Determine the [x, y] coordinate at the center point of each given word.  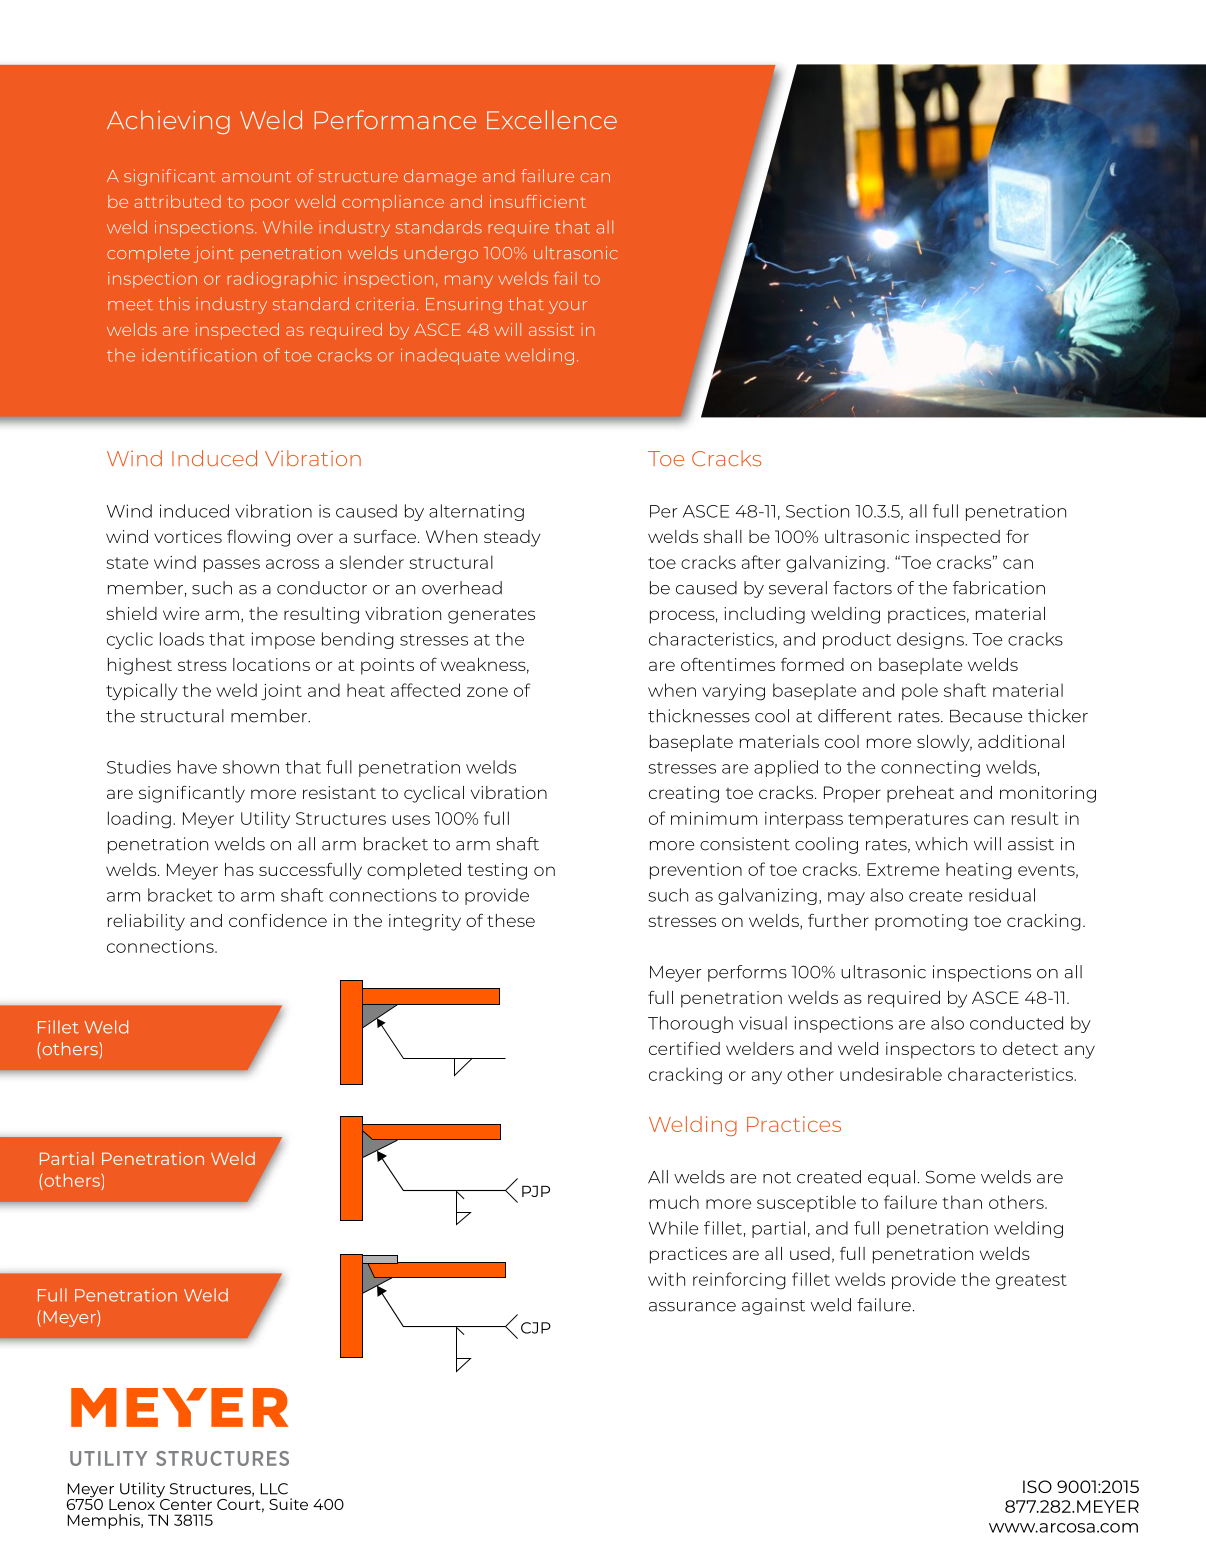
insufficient [538, 201]
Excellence [552, 119]
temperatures [908, 820]
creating [684, 794]
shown [251, 767]
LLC [274, 1489]
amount [256, 176]
